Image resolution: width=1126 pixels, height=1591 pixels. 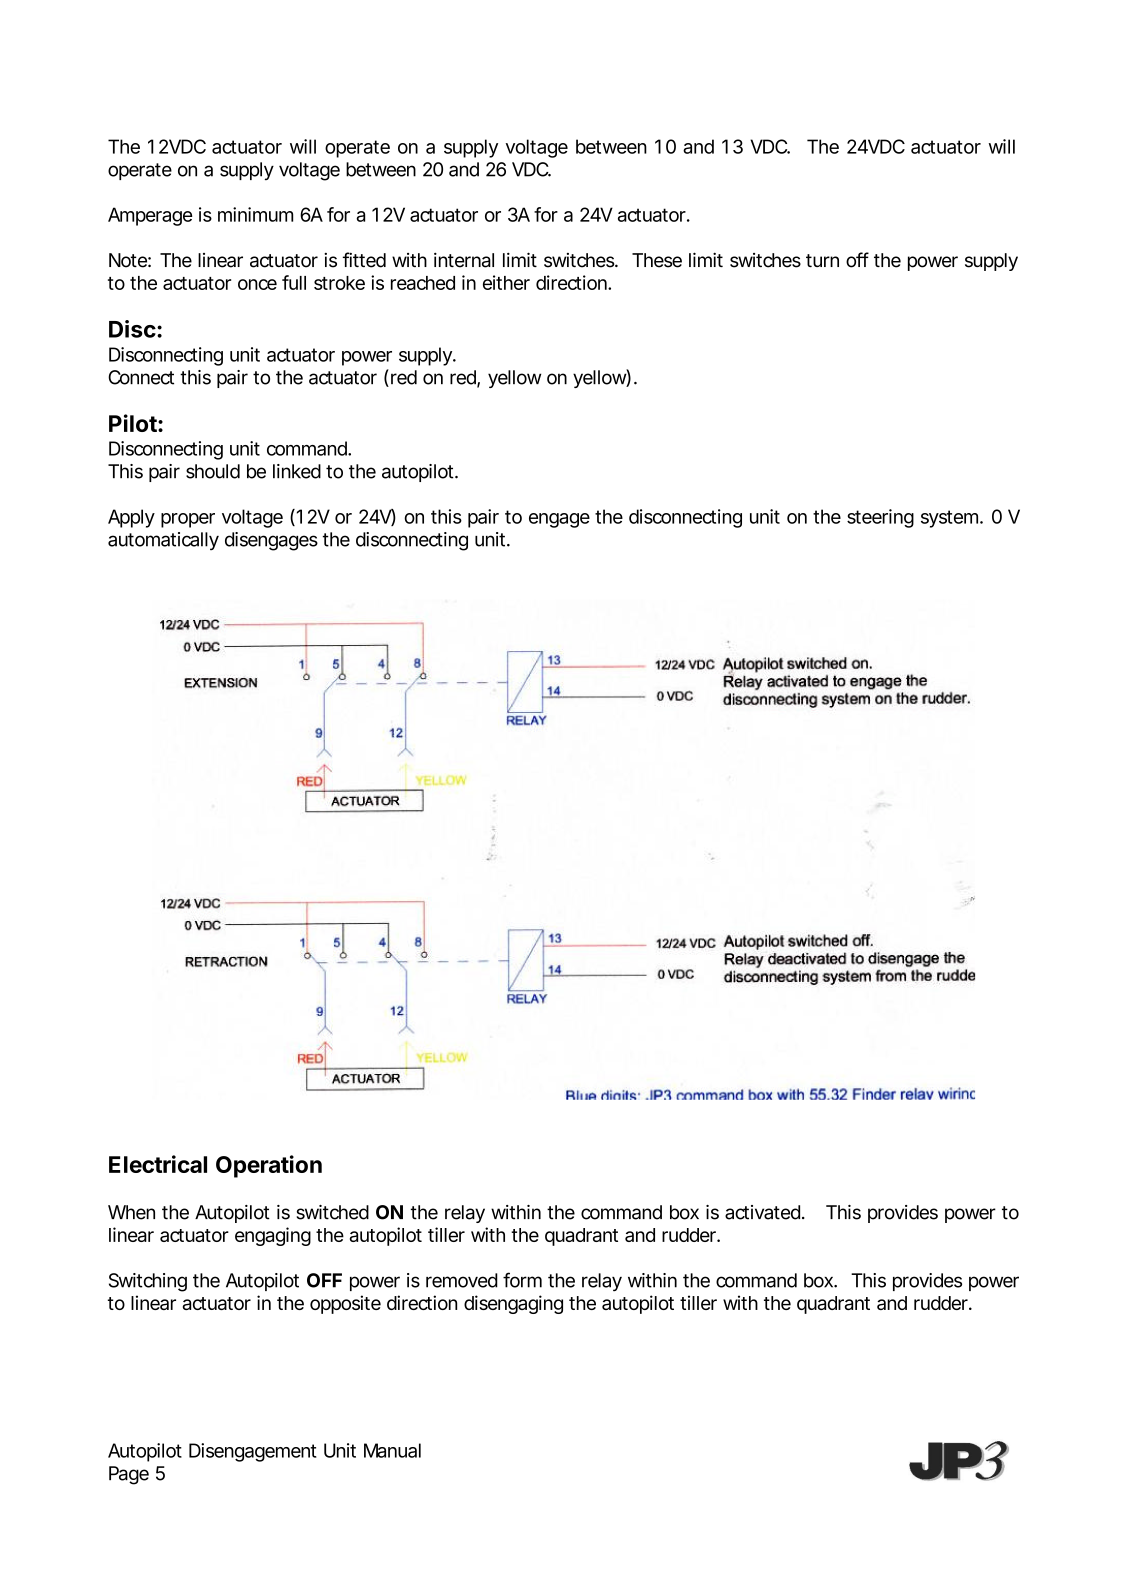 What do you see at coordinates (269, 1166) in the page?
I see `Operation` at bounding box center [269, 1166].
